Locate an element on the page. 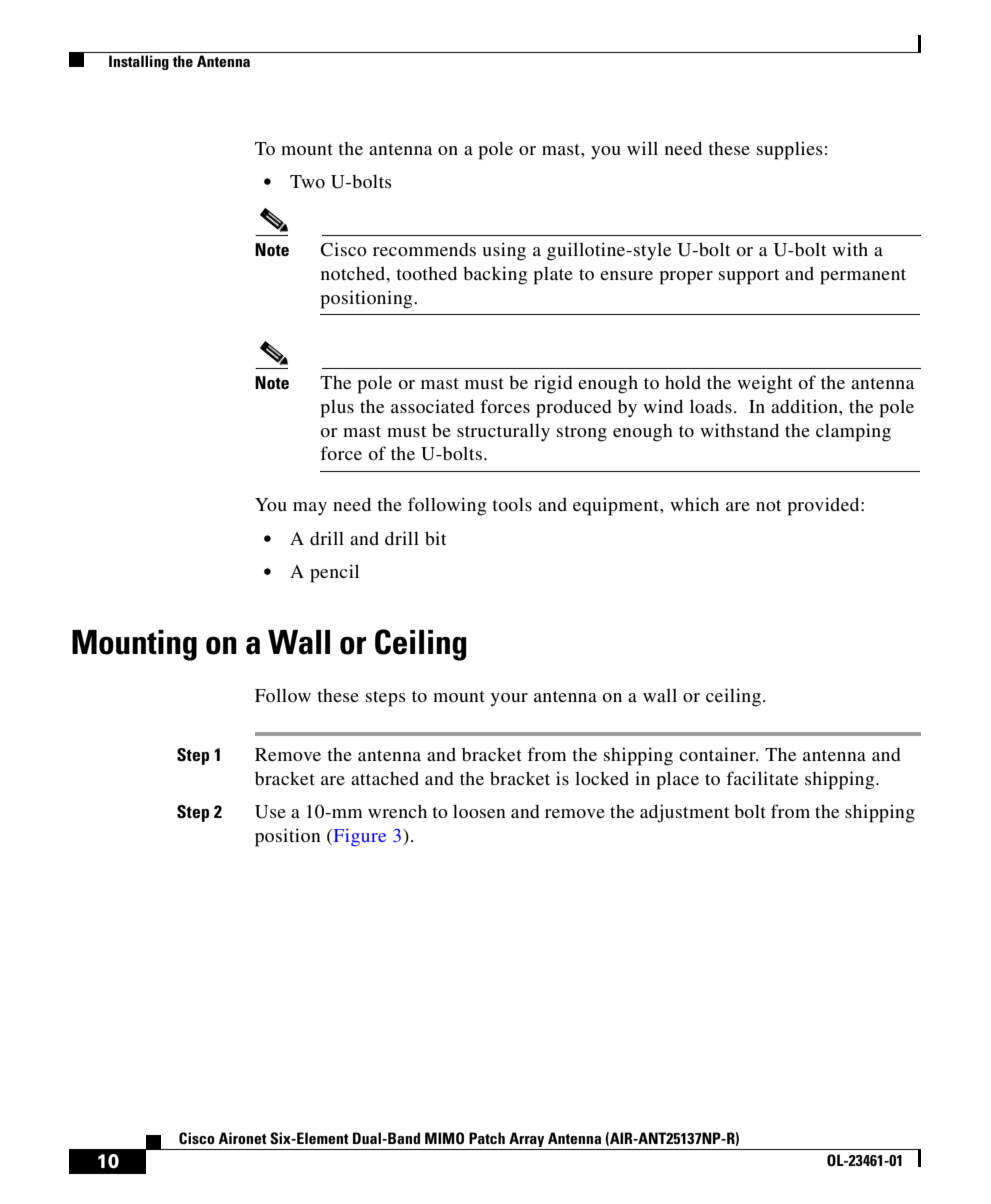 This document has width=991, height=1204. which is located at coordinates (694, 504).
